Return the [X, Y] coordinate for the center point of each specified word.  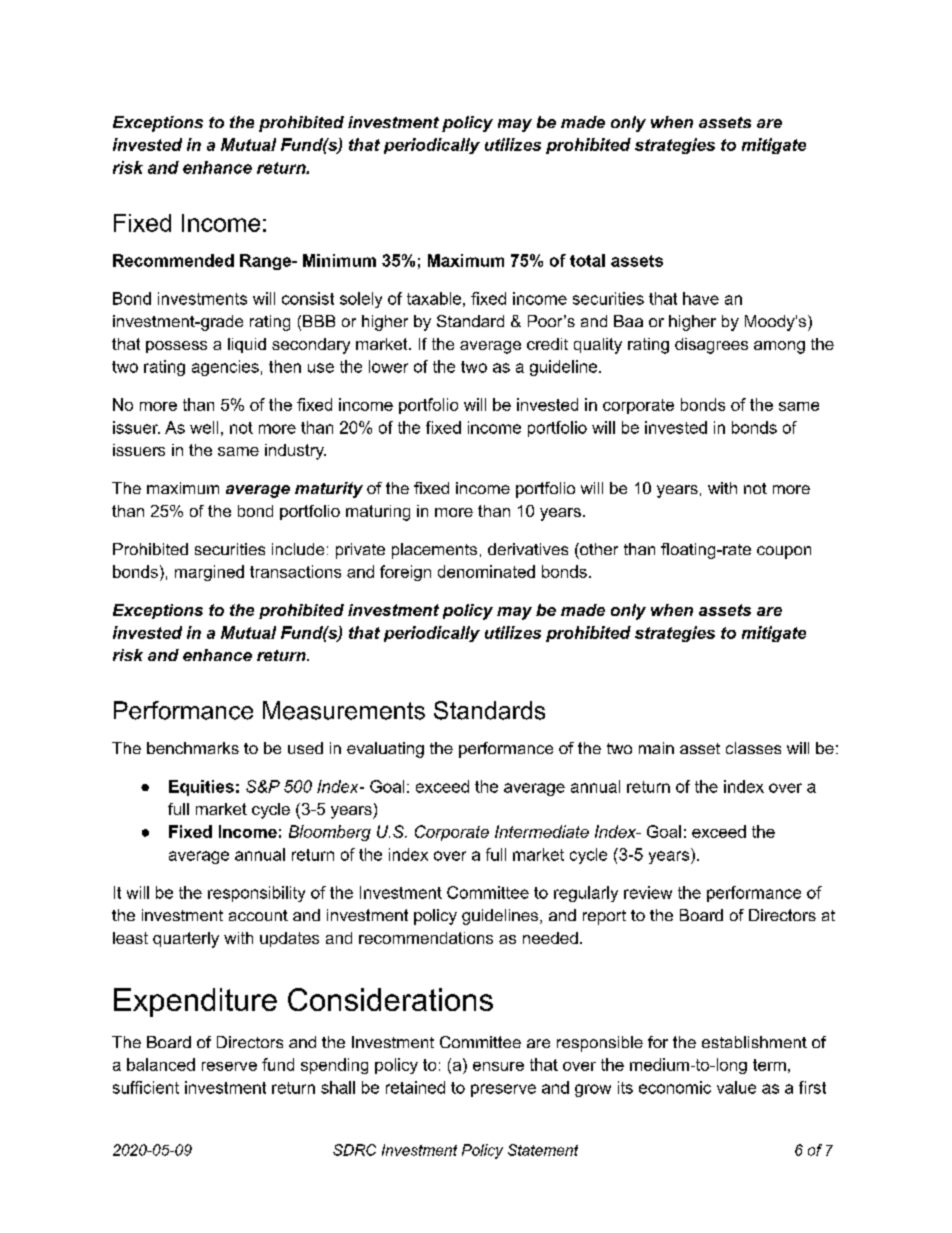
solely [361, 300]
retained [415, 1087]
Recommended [173, 260]
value [736, 1087]
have [701, 298]
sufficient [146, 1087]
